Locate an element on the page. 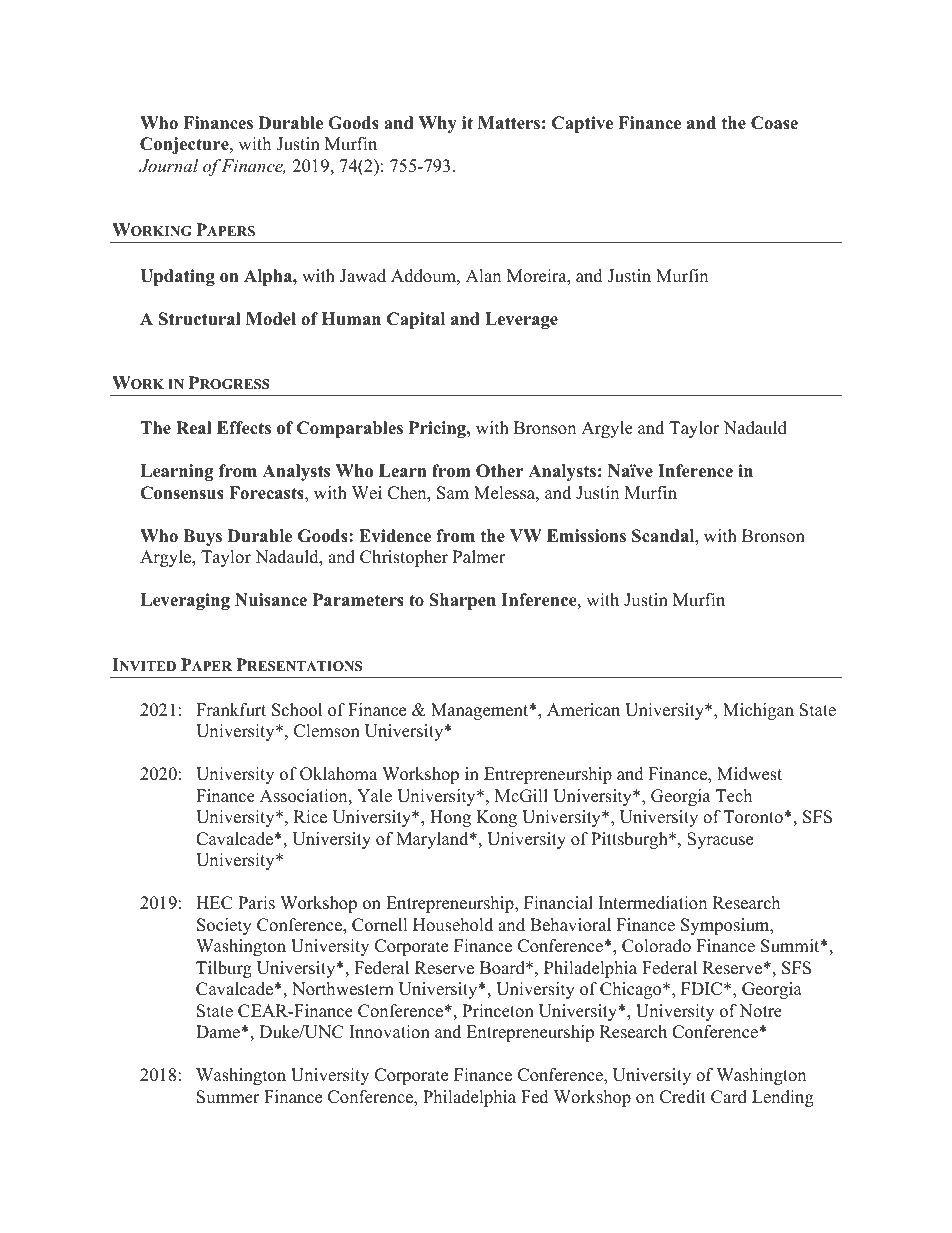 This page has width=952, height=1233. Captive is located at coordinates (582, 124).
